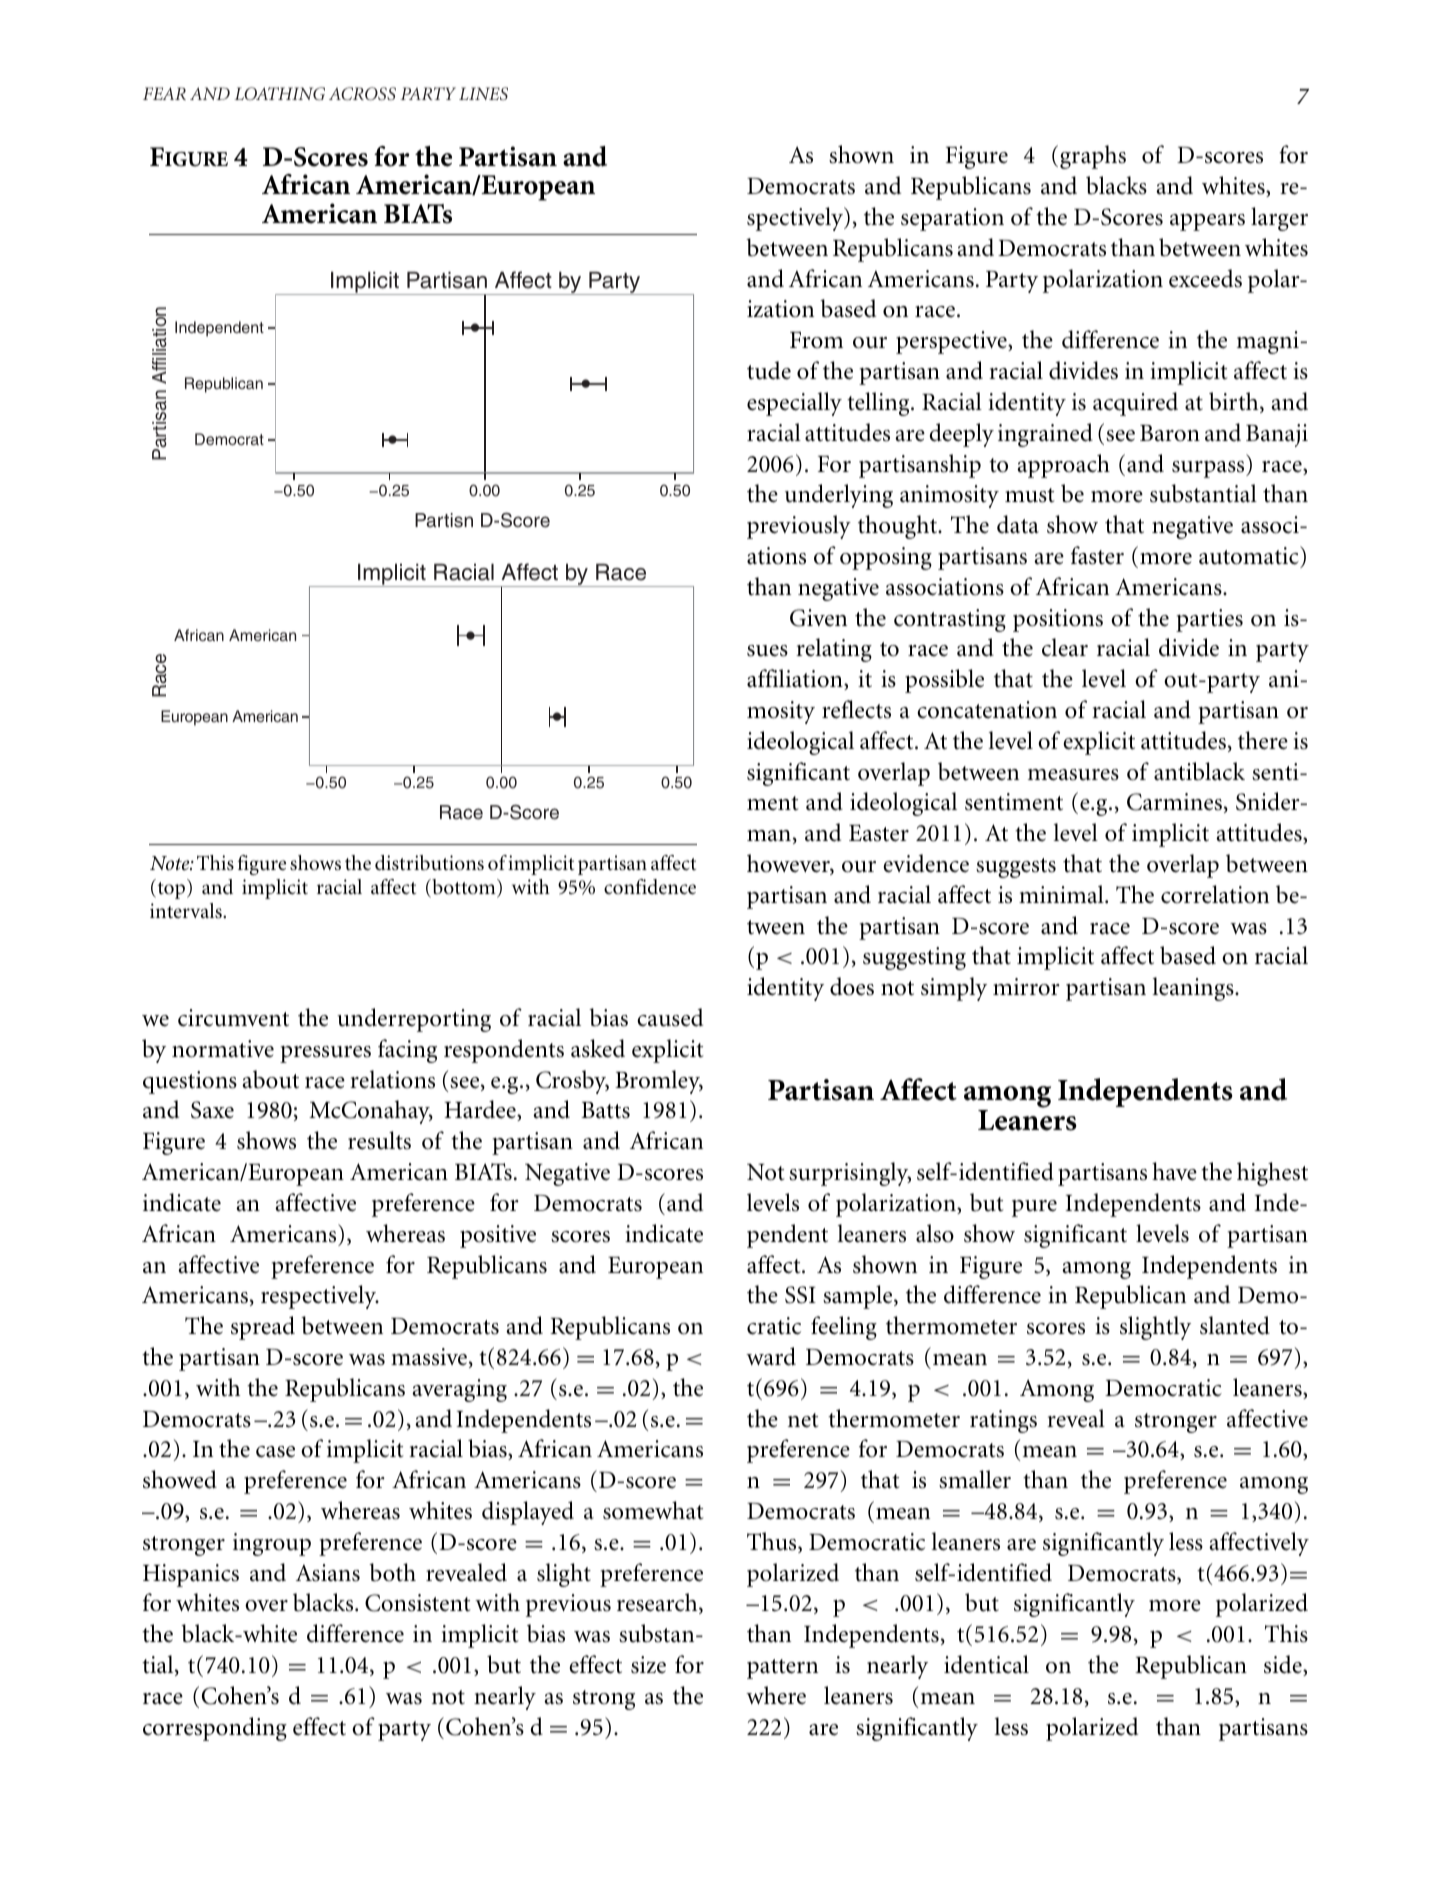 The width and height of the screenshot is (1456, 1884). What do you see at coordinates (1209, 620) in the screenshot?
I see `parties` at bounding box center [1209, 620].
